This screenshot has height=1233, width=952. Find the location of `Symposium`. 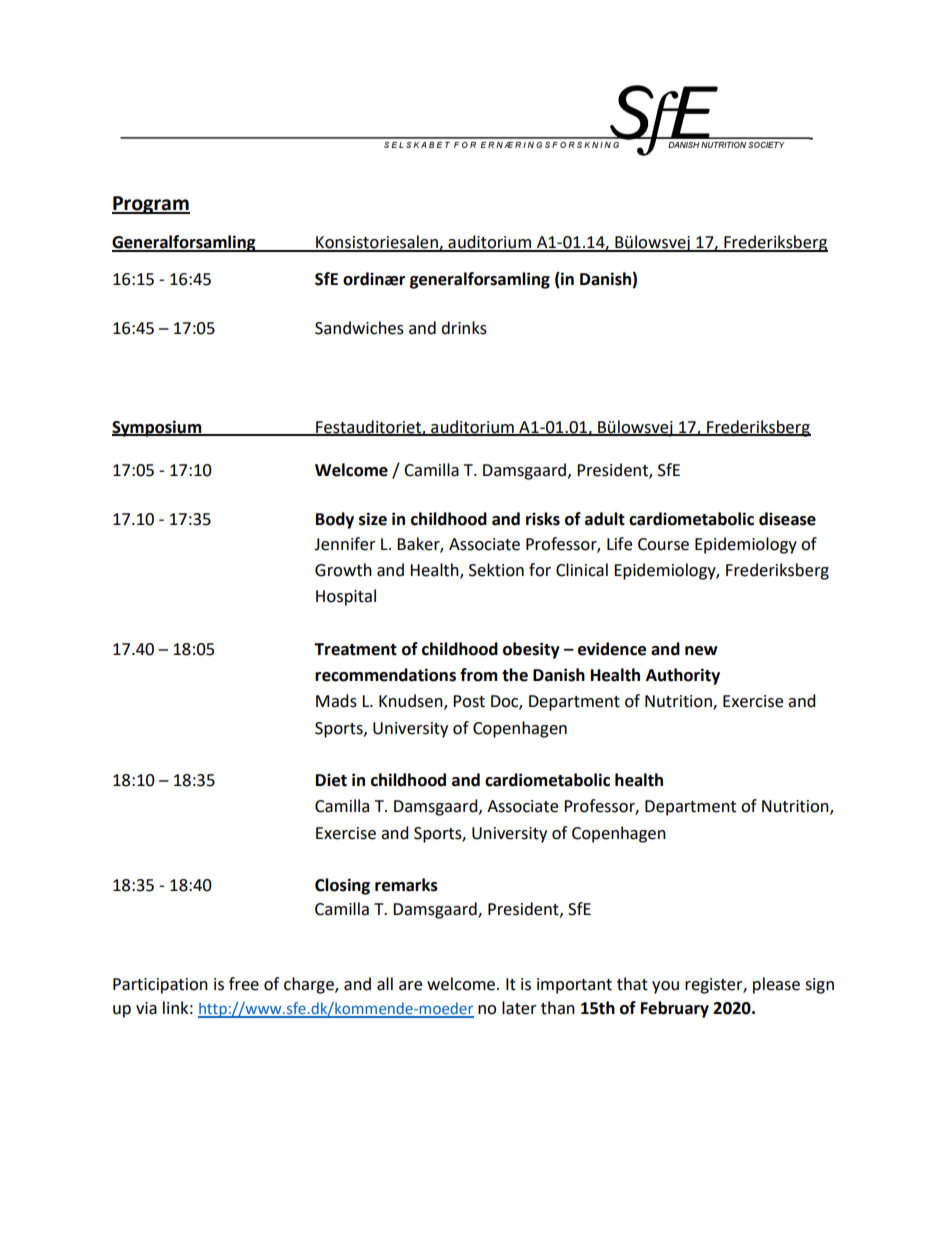

Symposium is located at coordinates (158, 428).
